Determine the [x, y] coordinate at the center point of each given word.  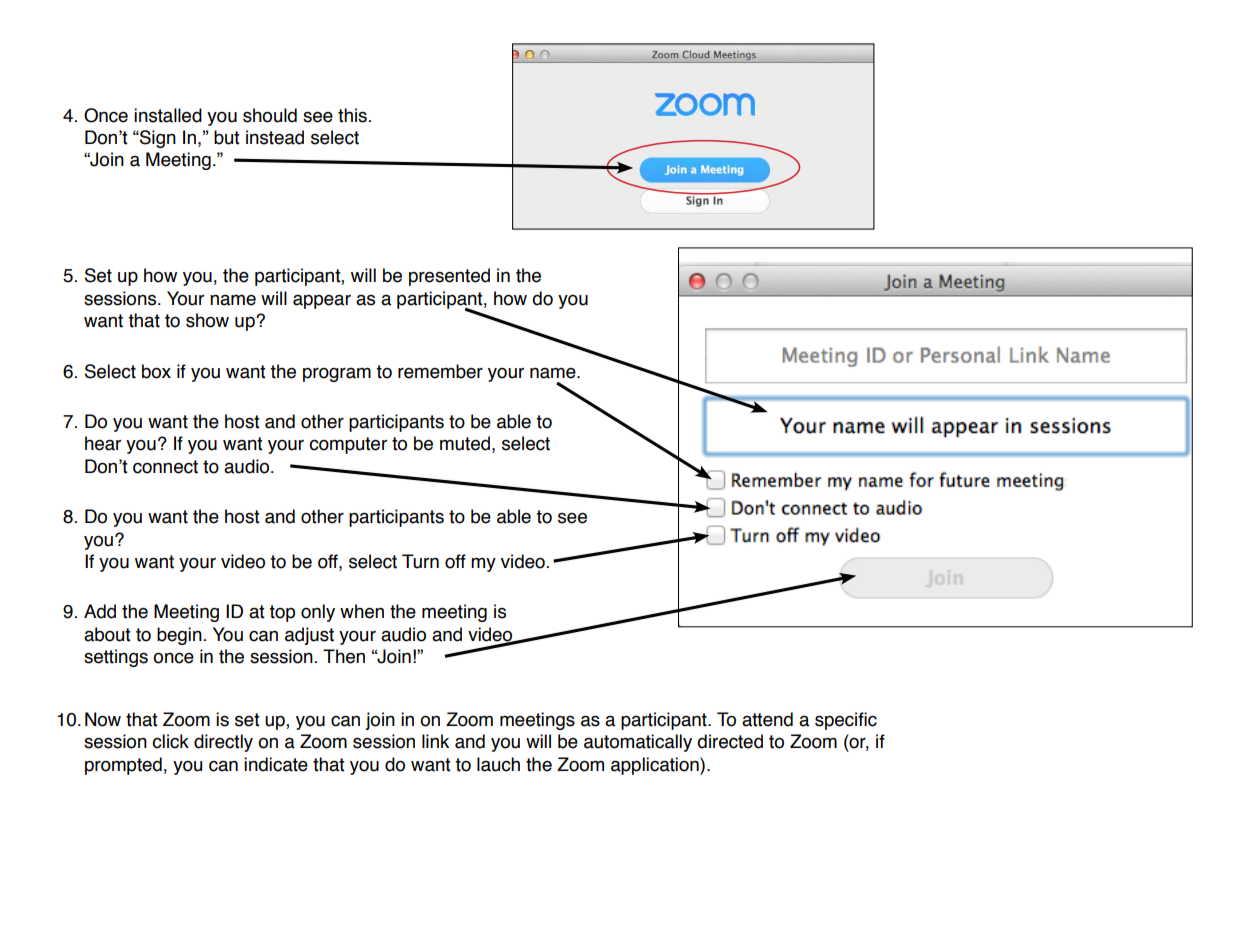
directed [730, 741]
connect [165, 467]
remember [440, 371]
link [435, 741]
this [352, 115]
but [227, 137]
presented [449, 277]
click [170, 741]
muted [465, 443]
